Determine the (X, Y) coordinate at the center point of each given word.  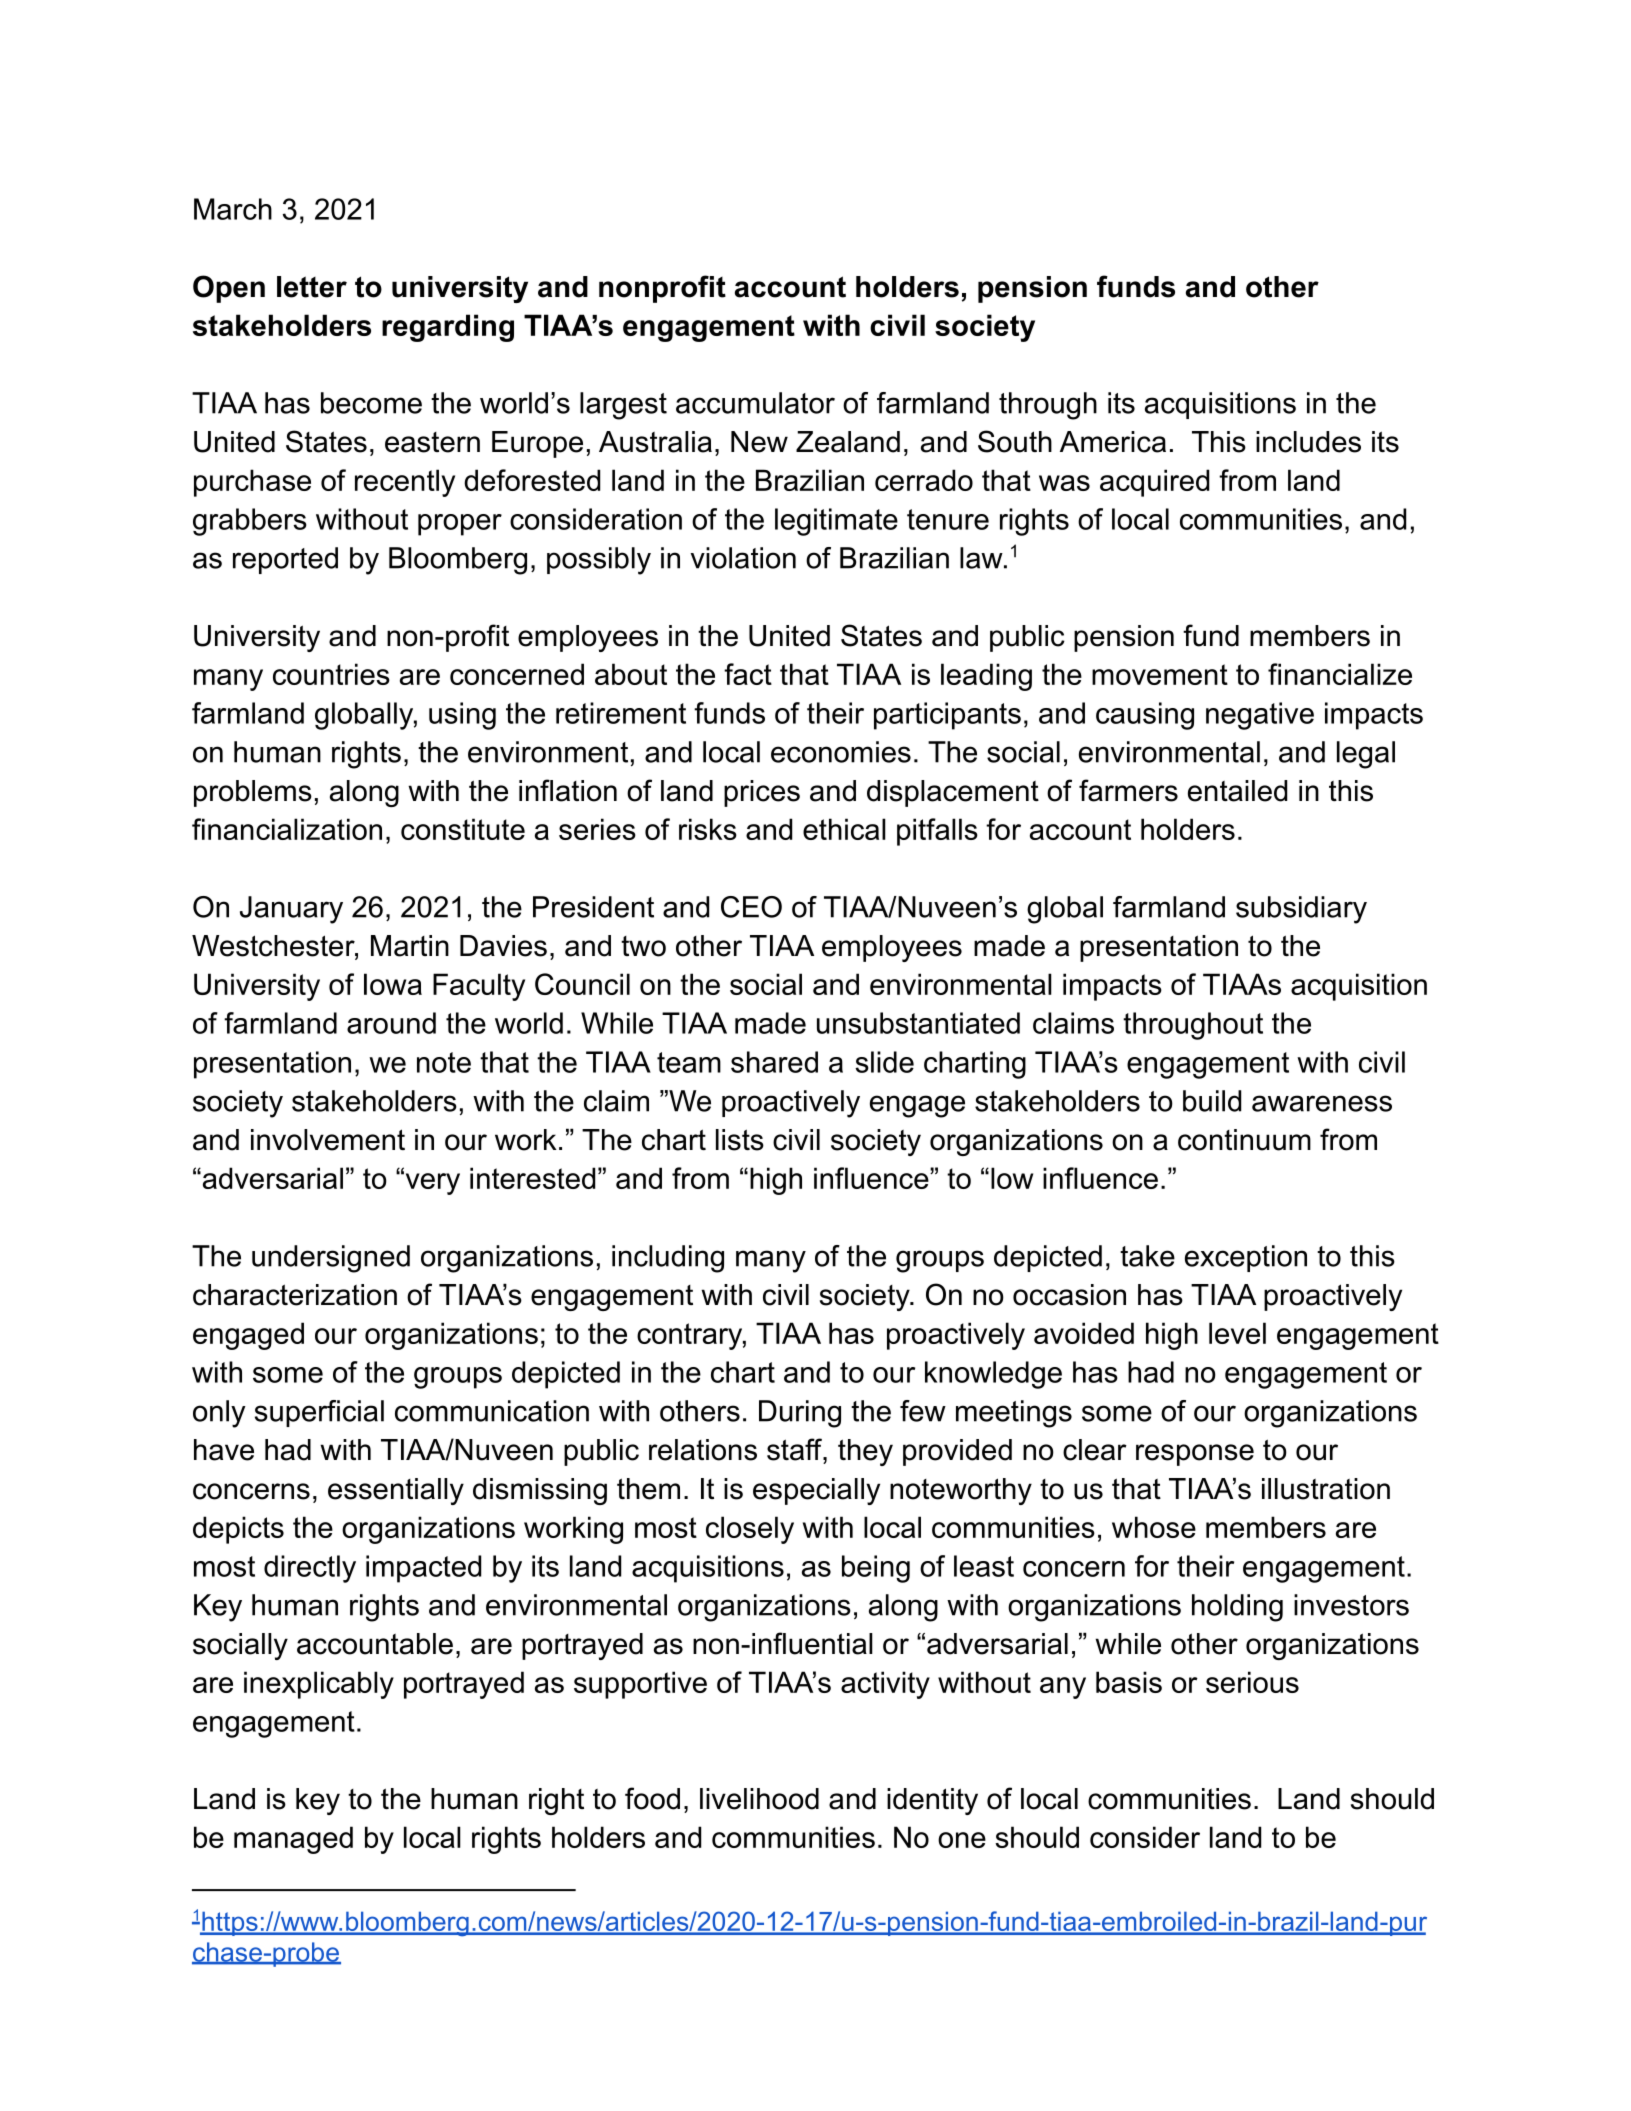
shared (774, 1062)
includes (1308, 442)
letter (312, 287)
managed (293, 1840)
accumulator (755, 403)
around (391, 1023)
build (1212, 1101)
